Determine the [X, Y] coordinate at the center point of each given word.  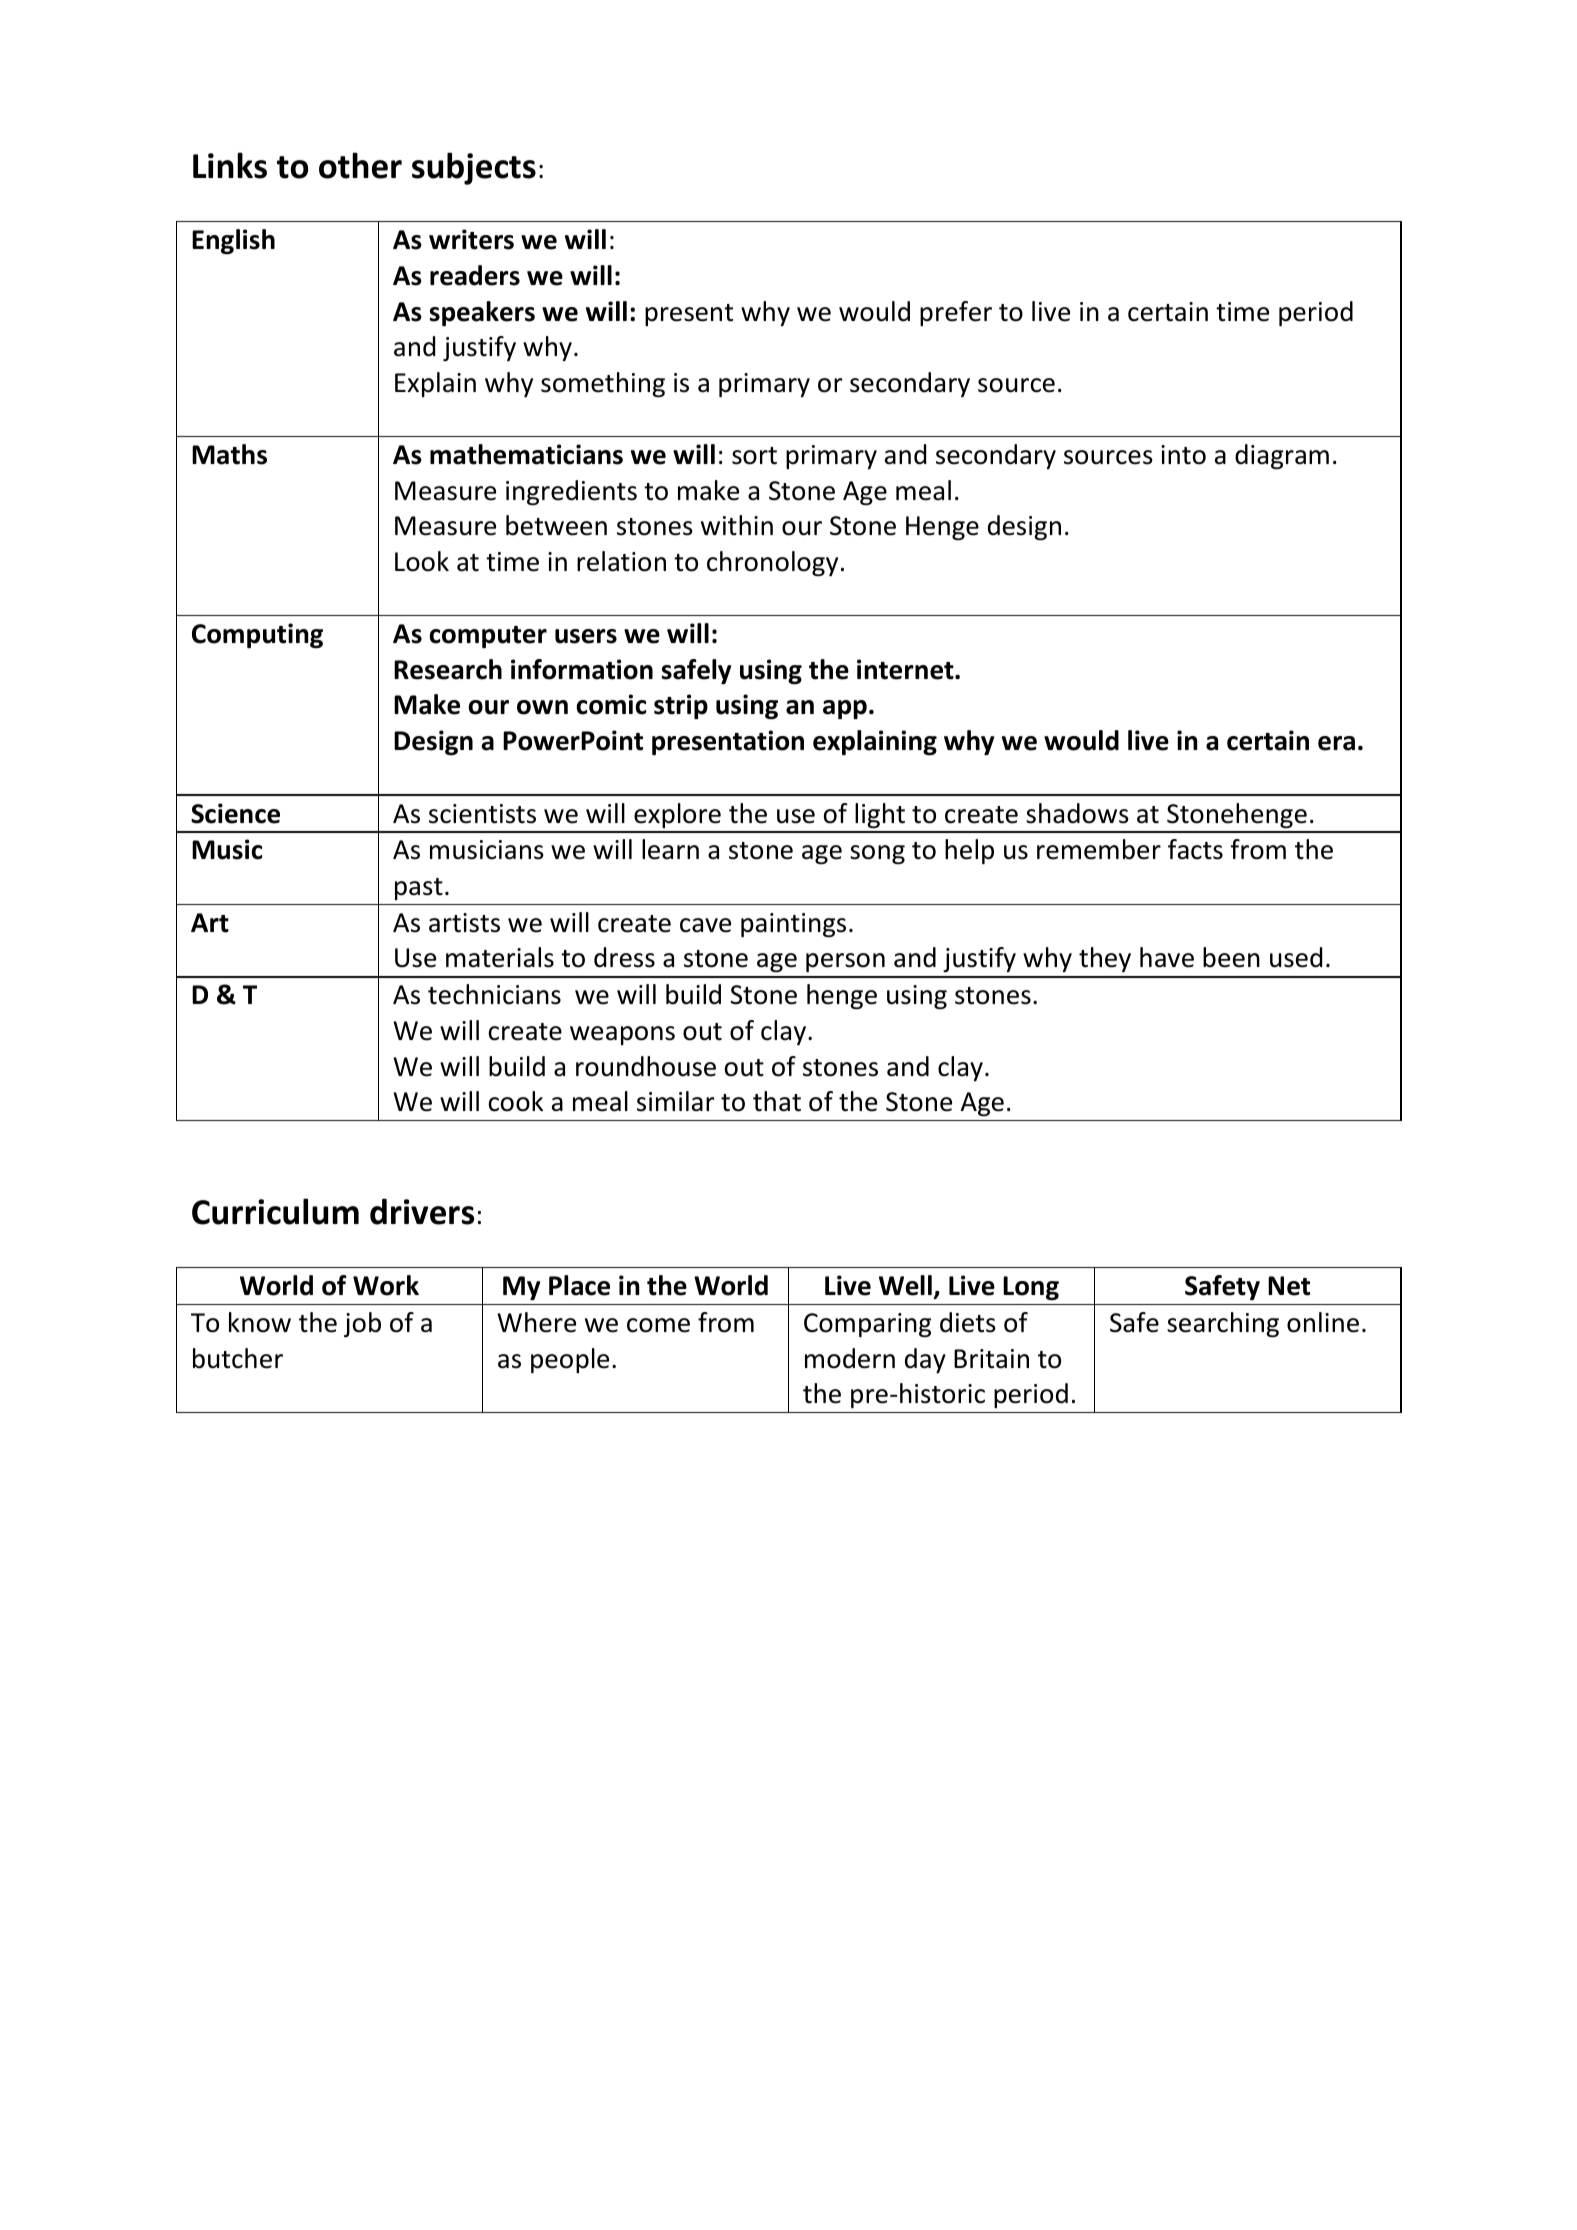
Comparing [867, 1325]
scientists [482, 814]
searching [1223, 1325]
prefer [956, 313]
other [360, 165]
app [845, 709]
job [362, 1325]
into [1183, 455]
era [1336, 743]
